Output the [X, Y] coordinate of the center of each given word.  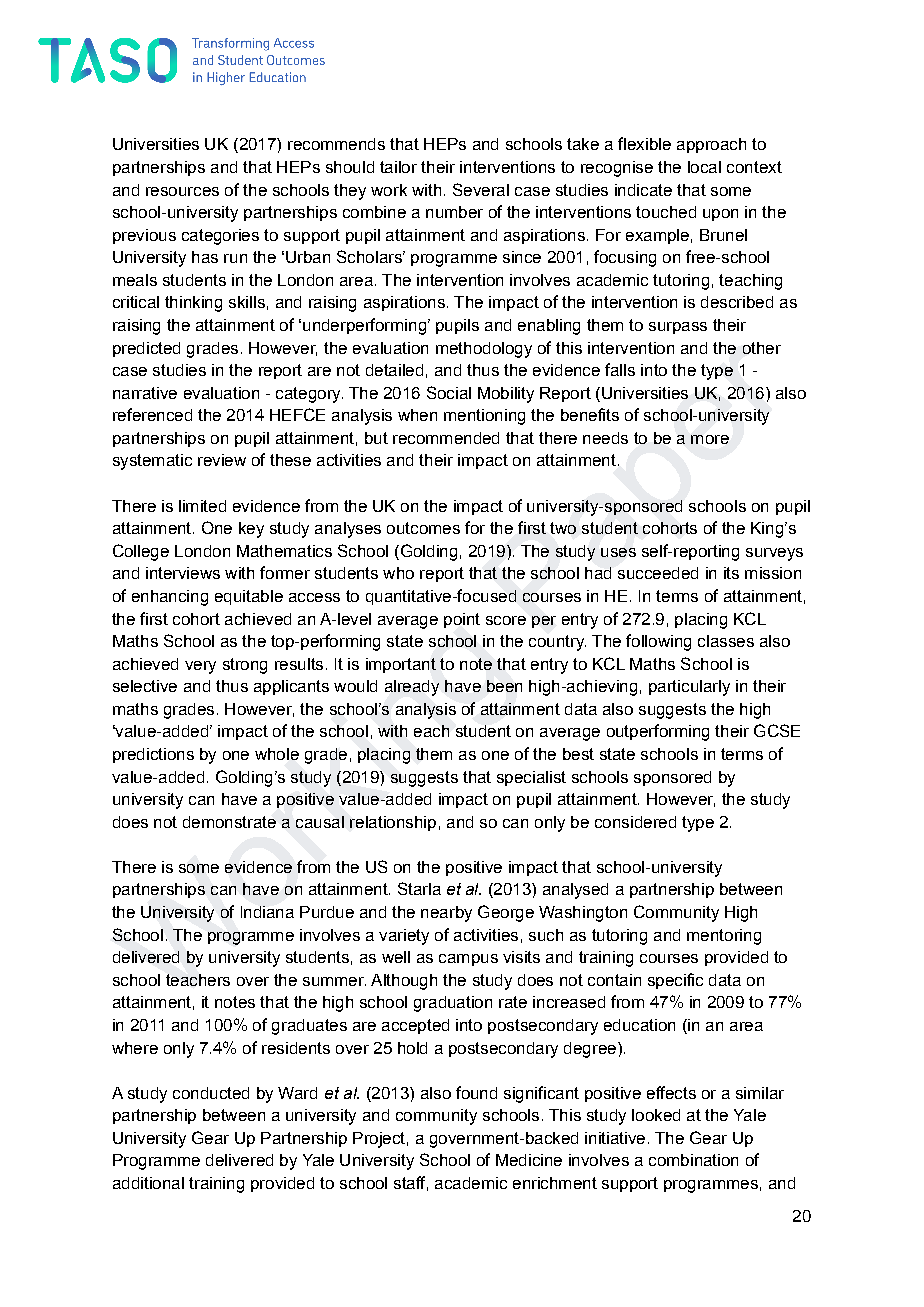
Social [449, 392]
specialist [531, 778]
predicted [146, 349]
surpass [678, 328]
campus [468, 960]
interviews [183, 573]
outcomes [423, 528]
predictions [153, 755]
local [704, 167]
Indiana [267, 912]
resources [182, 191]
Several [481, 189]
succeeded [658, 573]
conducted [211, 1093]
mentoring [724, 937]
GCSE [777, 730]
